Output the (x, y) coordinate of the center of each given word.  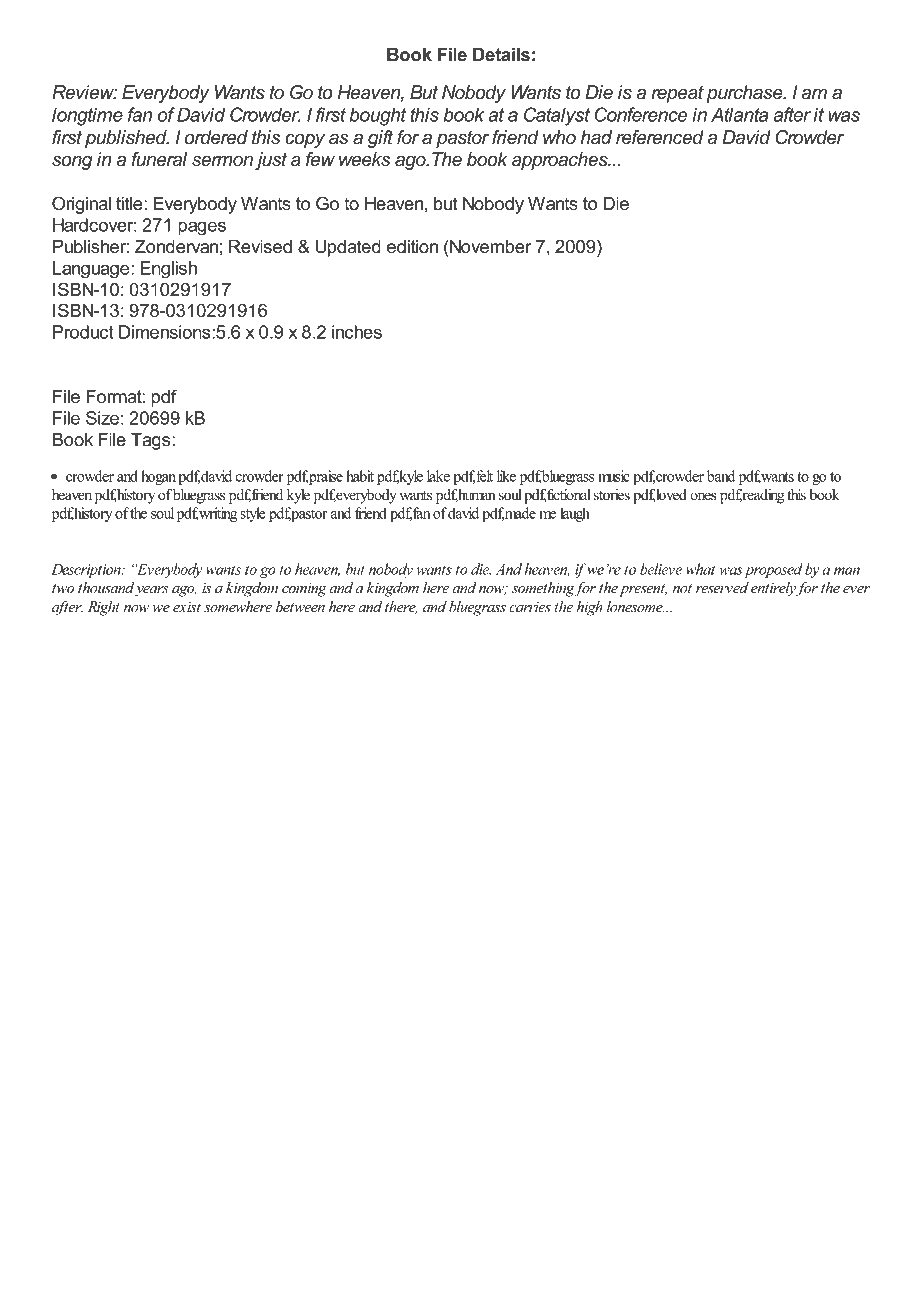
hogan (158, 477)
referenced (660, 137)
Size (102, 418)
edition (412, 247)
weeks (364, 159)
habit (360, 476)
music (614, 476)
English (168, 270)
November (491, 246)
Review (84, 92)
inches (357, 332)
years (152, 591)
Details (501, 55)
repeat (677, 94)
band (721, 476)
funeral (159, 159)
